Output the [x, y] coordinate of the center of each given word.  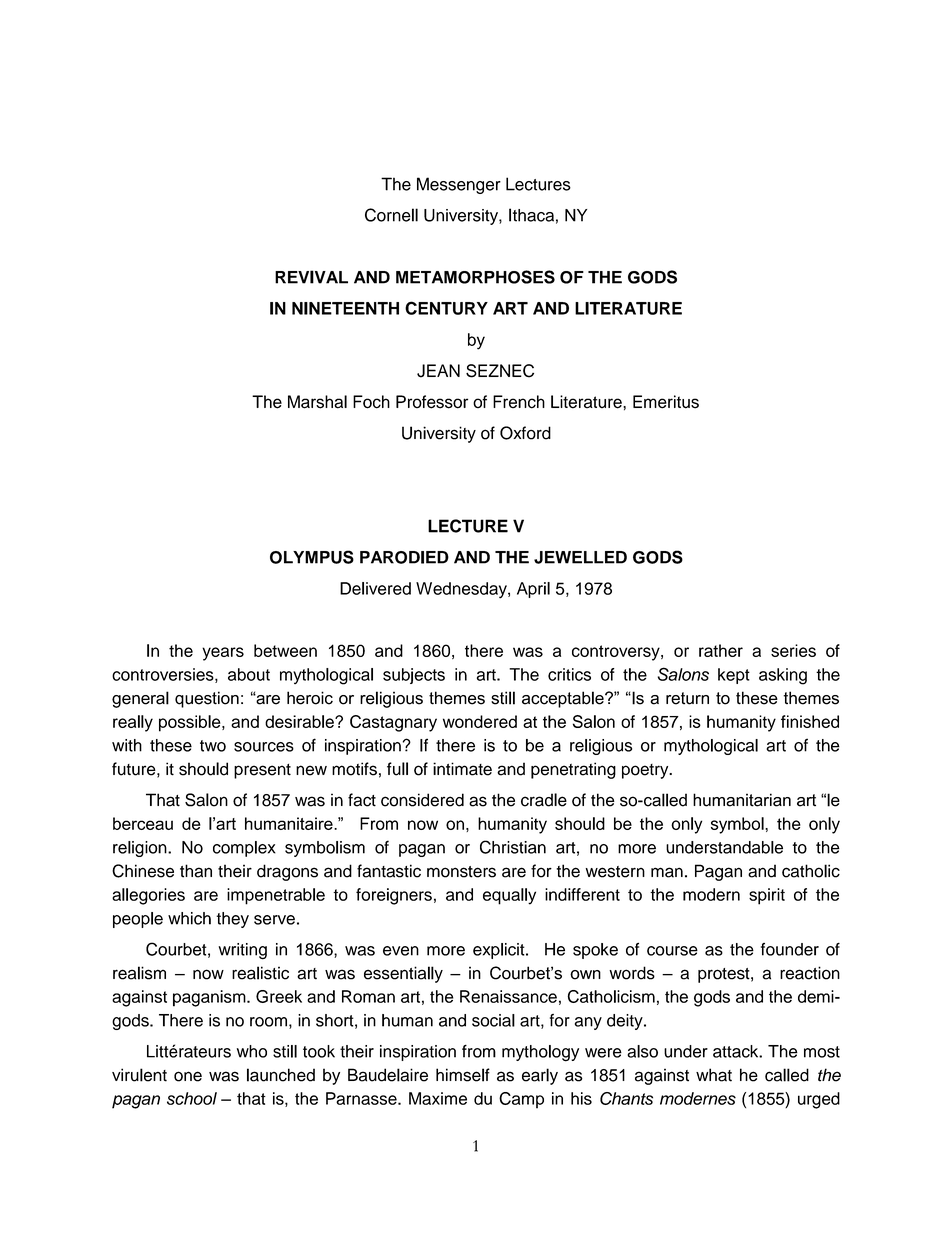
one [188, 1076]
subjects [414, 676]
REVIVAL [311, 277]
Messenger [459, 185]
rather [721, 650]
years [223, 654]
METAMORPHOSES [475, 277]
